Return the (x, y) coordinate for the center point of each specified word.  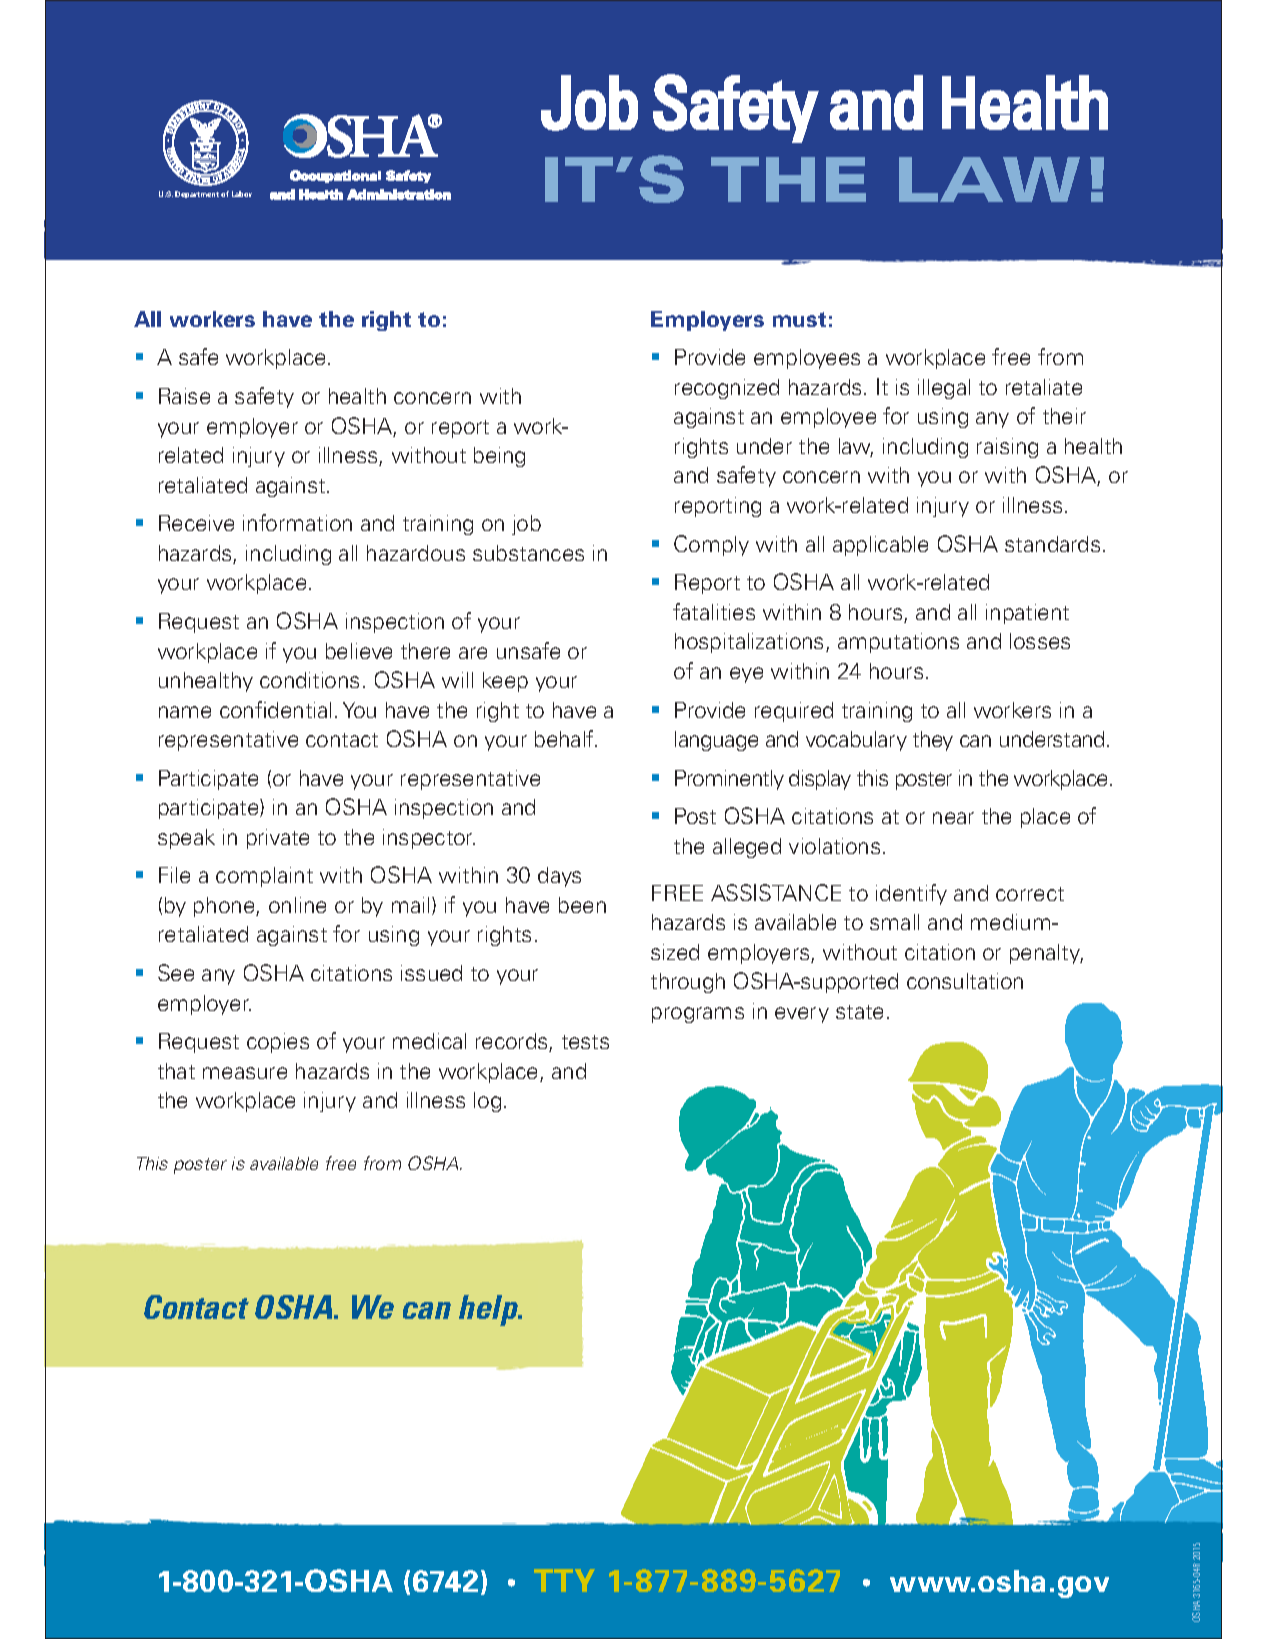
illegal (944, 389)
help (490, 1310)
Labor (242, 194)
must (799, 319)
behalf (565, 738)
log (487, 1102)
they (933, 741)
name (185, 712)
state (859, 1012)
